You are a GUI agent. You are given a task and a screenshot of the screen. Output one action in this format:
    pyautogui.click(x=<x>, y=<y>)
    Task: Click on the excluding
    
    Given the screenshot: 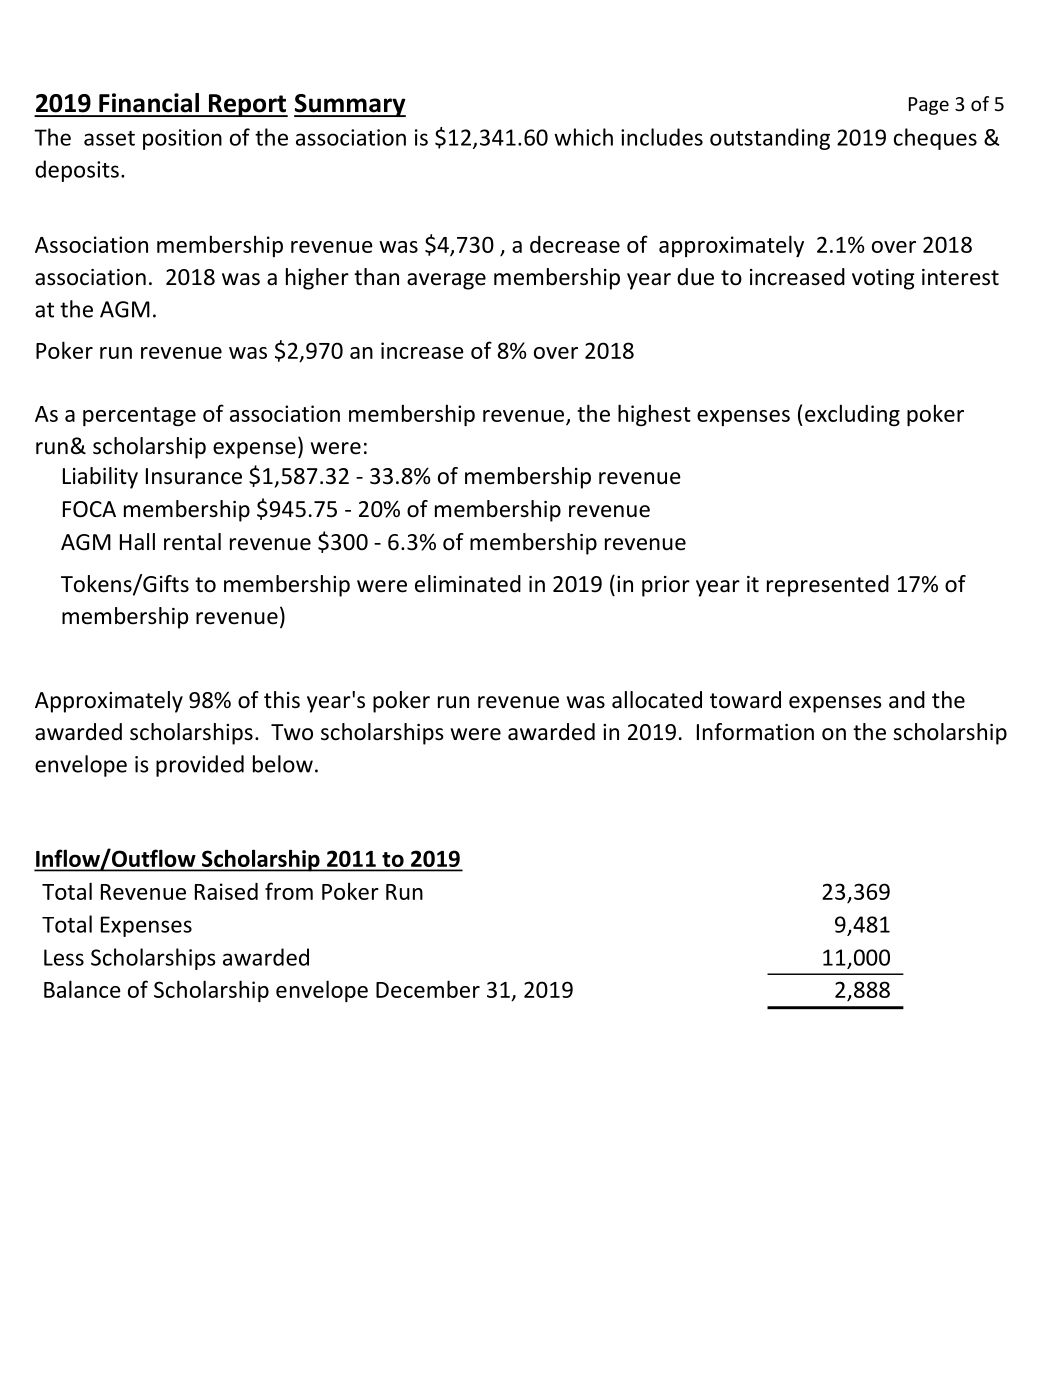 What is the action you would take?
    pyautogui.click(x=852, y=415)
